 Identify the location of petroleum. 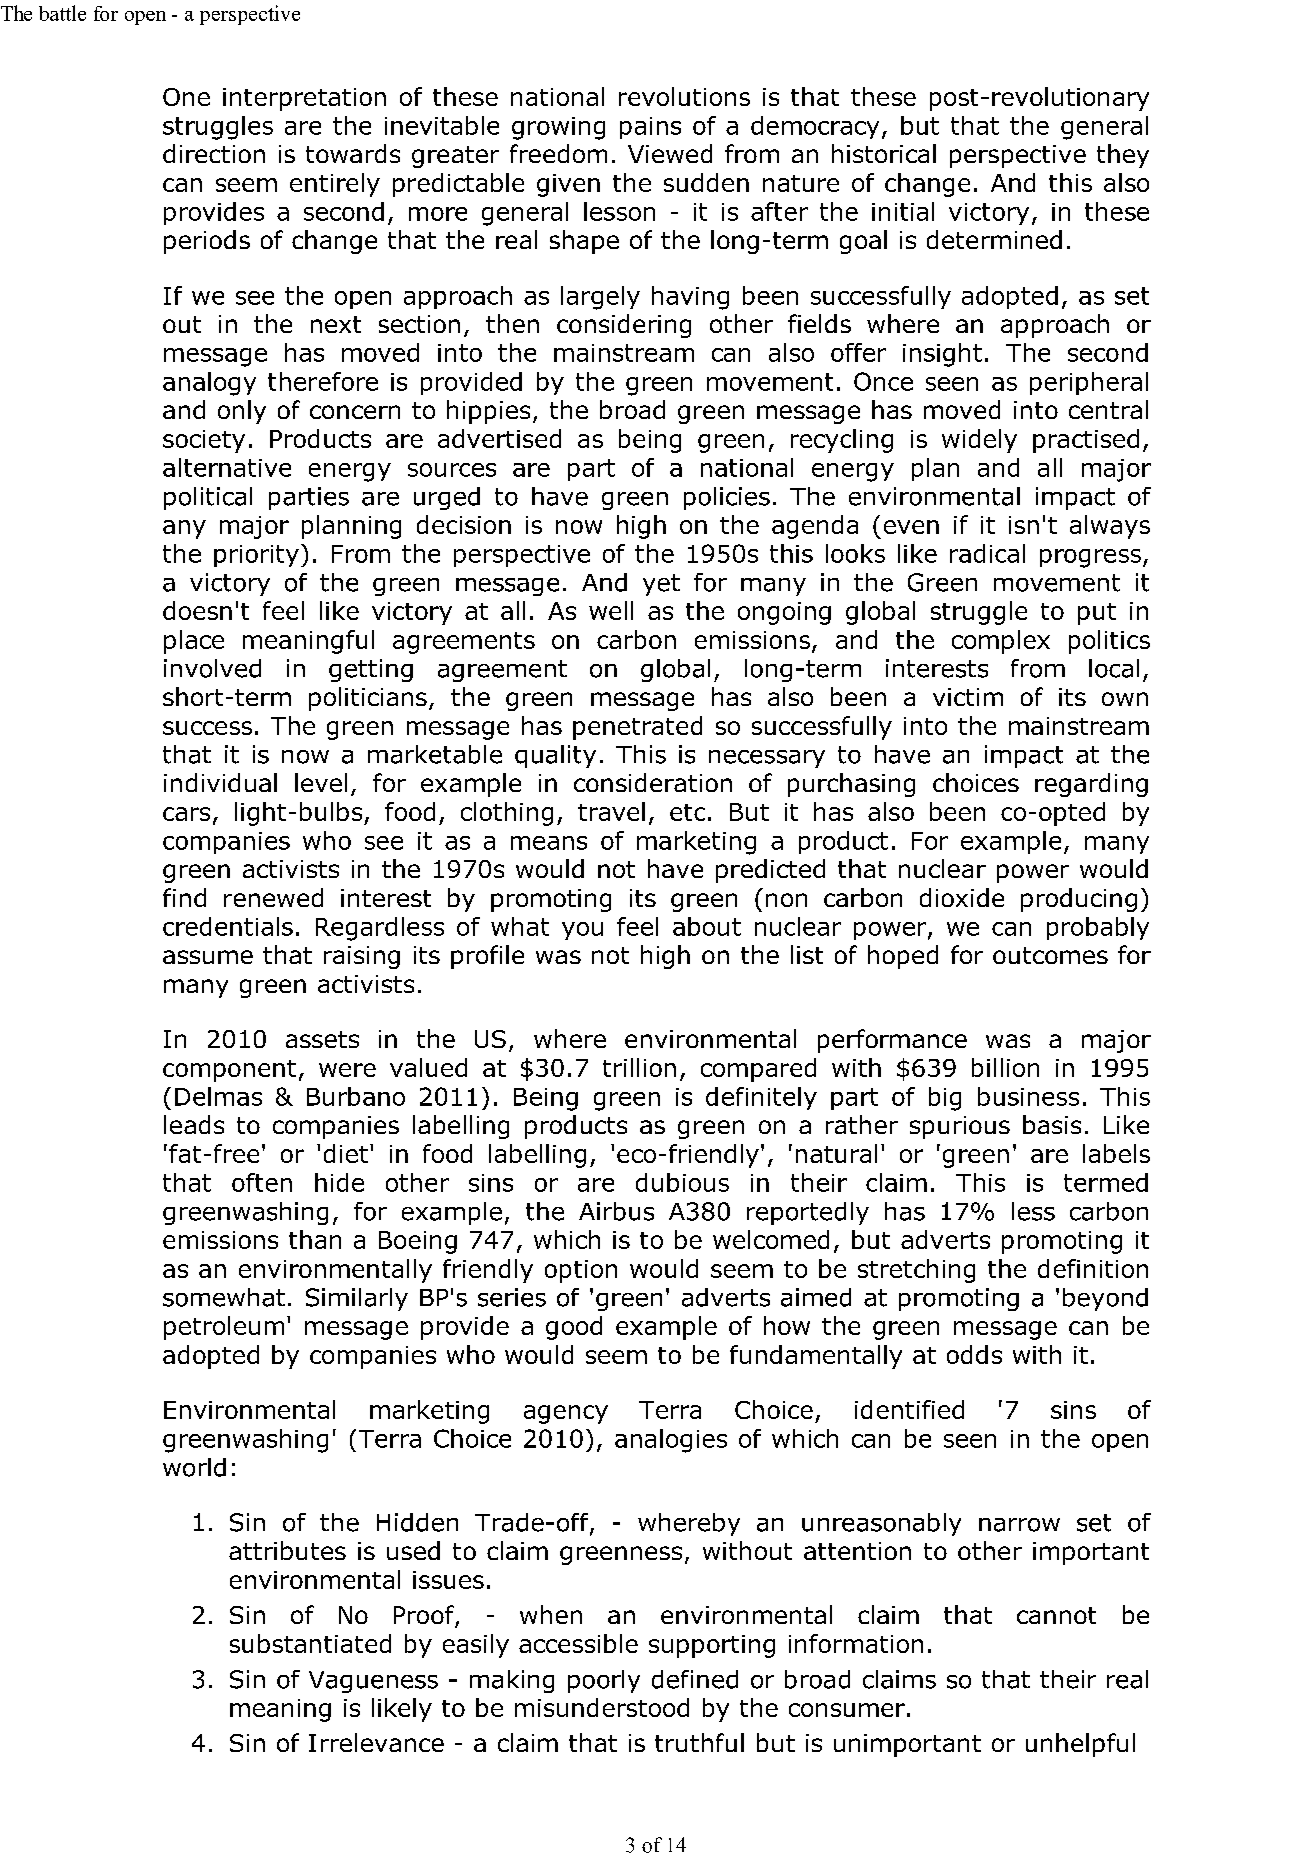
(224, 1328).
